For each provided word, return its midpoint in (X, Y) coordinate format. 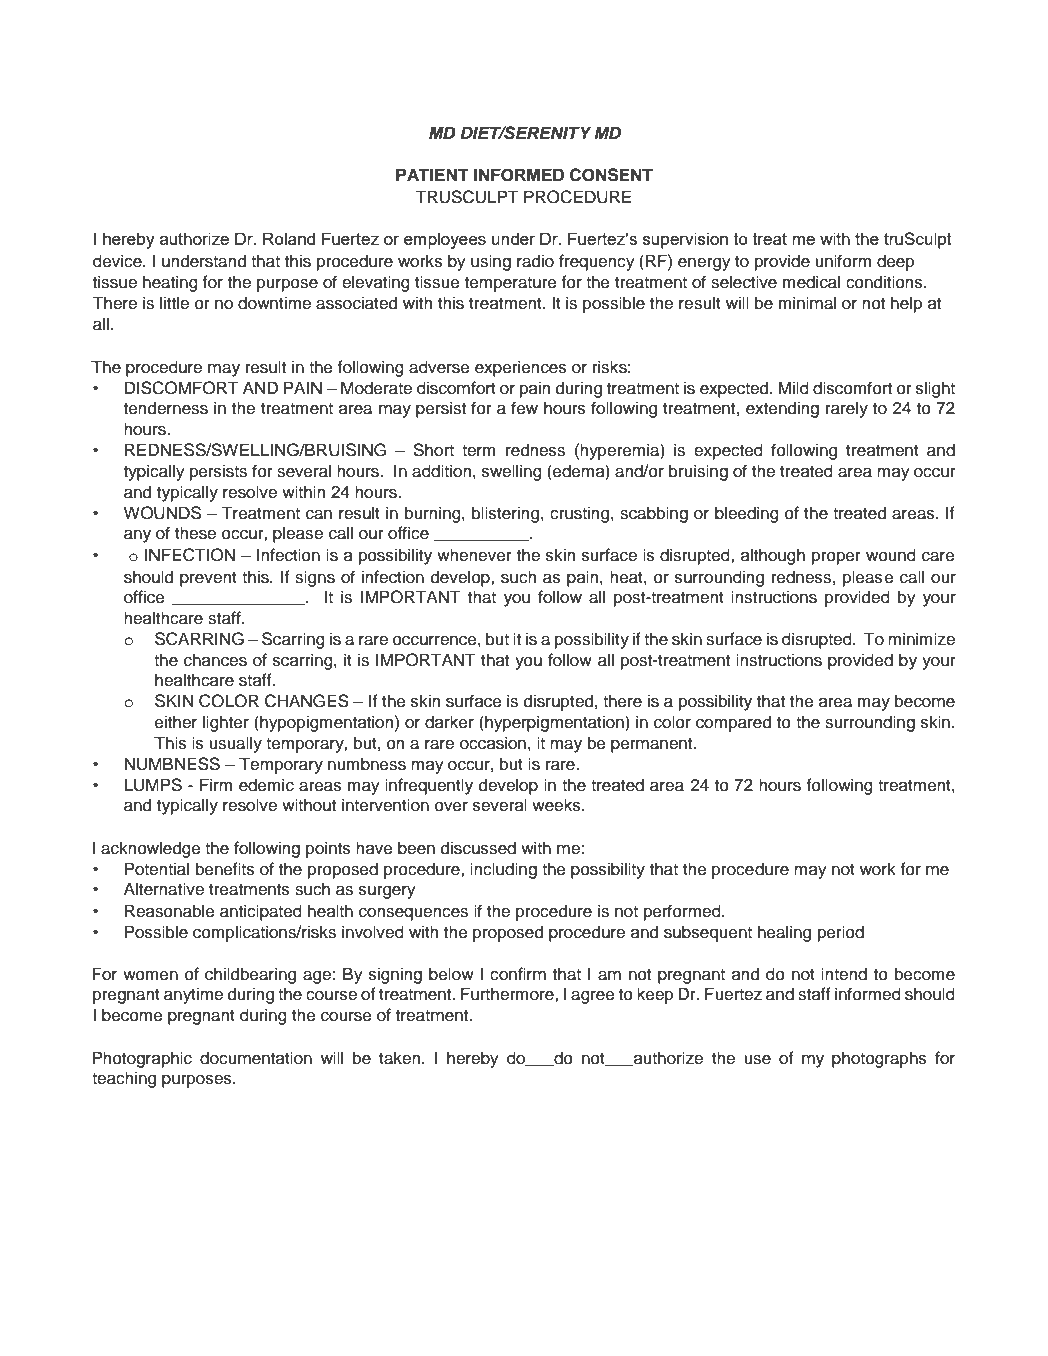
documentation (256, 1058)
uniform (843, 261)
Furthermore (508, 994)
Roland (289, 238)
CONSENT (611, 175)
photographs (879, 1059)
